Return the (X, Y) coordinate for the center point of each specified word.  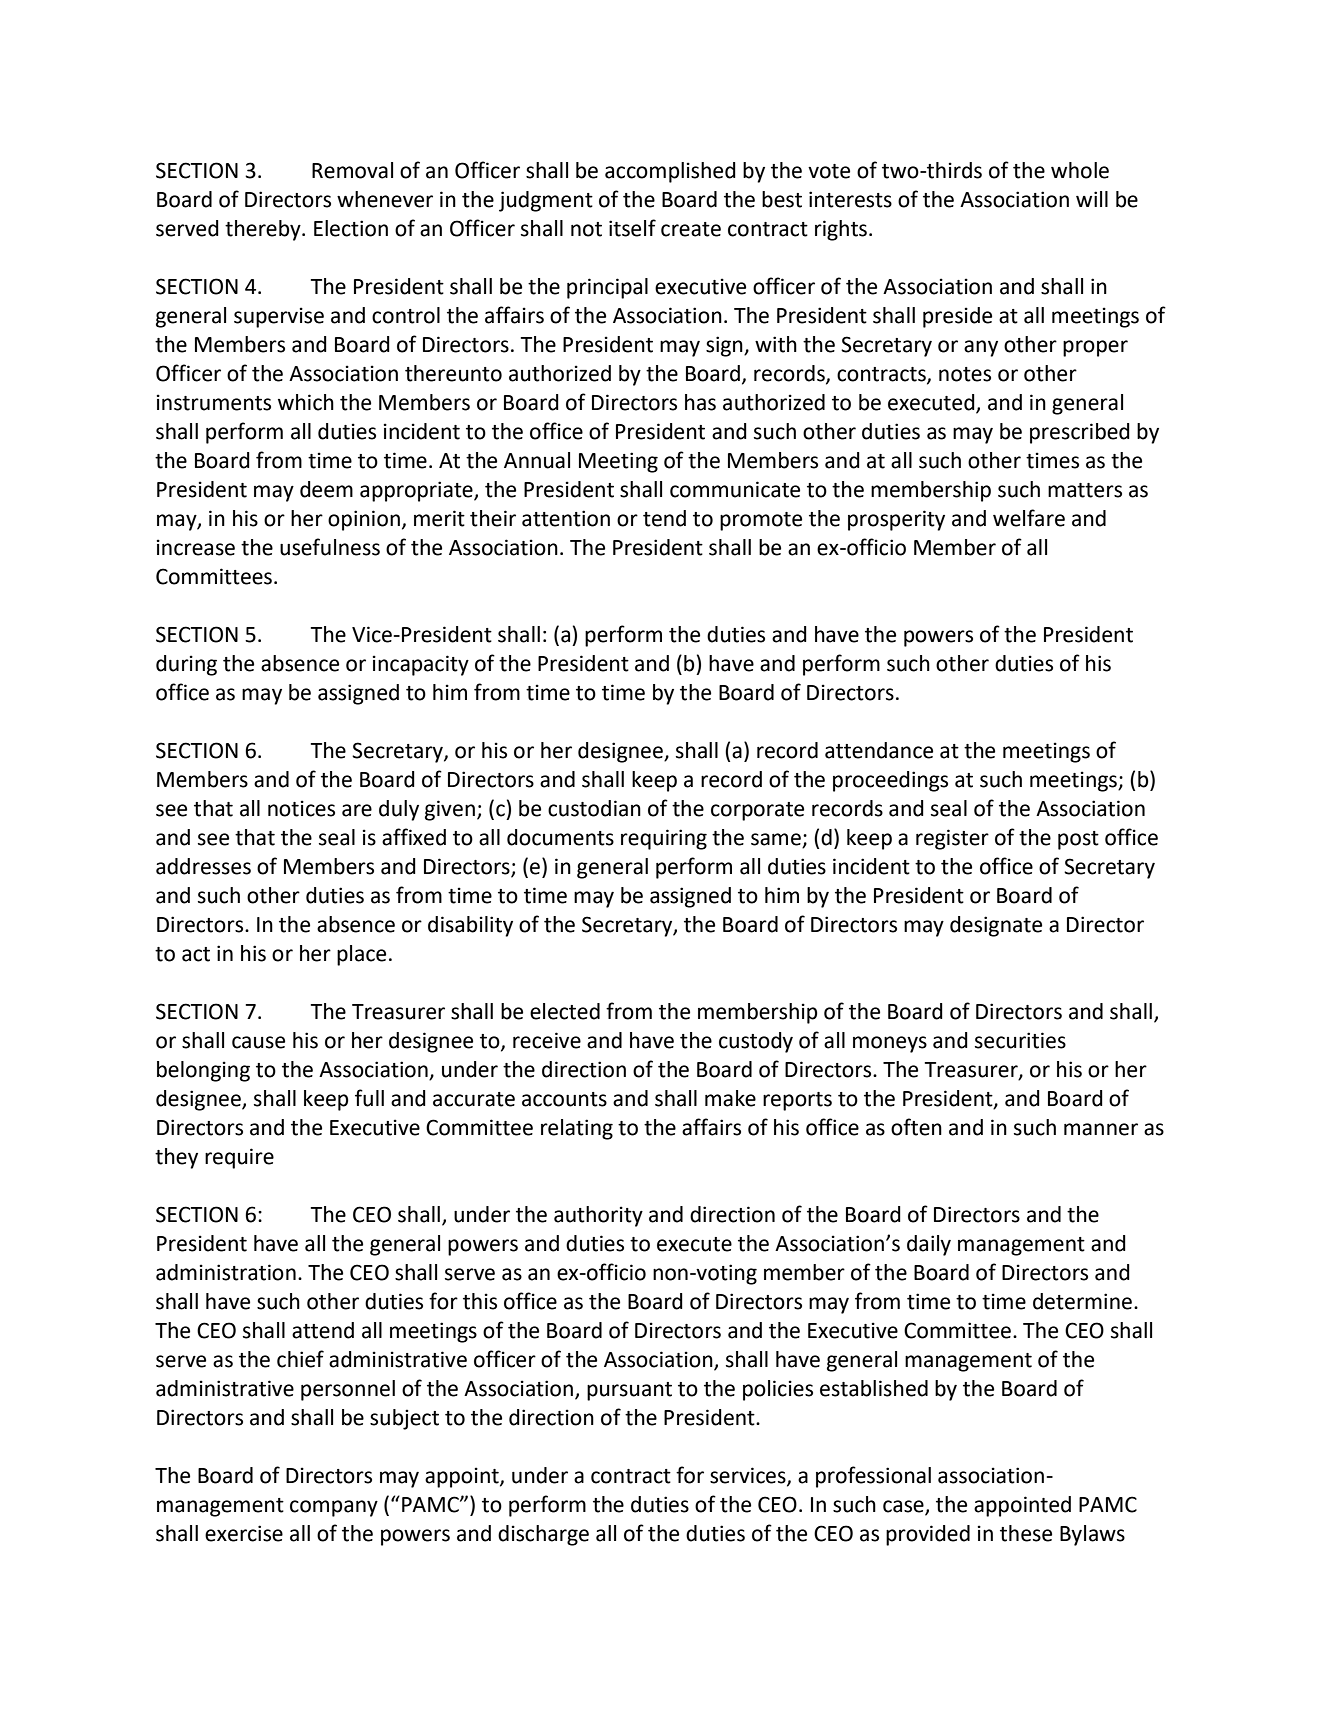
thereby (264, 230)
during (186, 665)
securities (1020, 1040)
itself (632, 228)
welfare (1029, 518)
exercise (244, 1533)
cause (258, 1042)
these (1026, 1533)
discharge (543, 1535)
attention (566, 518)
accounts (564, 1099)
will (1092, 199)
